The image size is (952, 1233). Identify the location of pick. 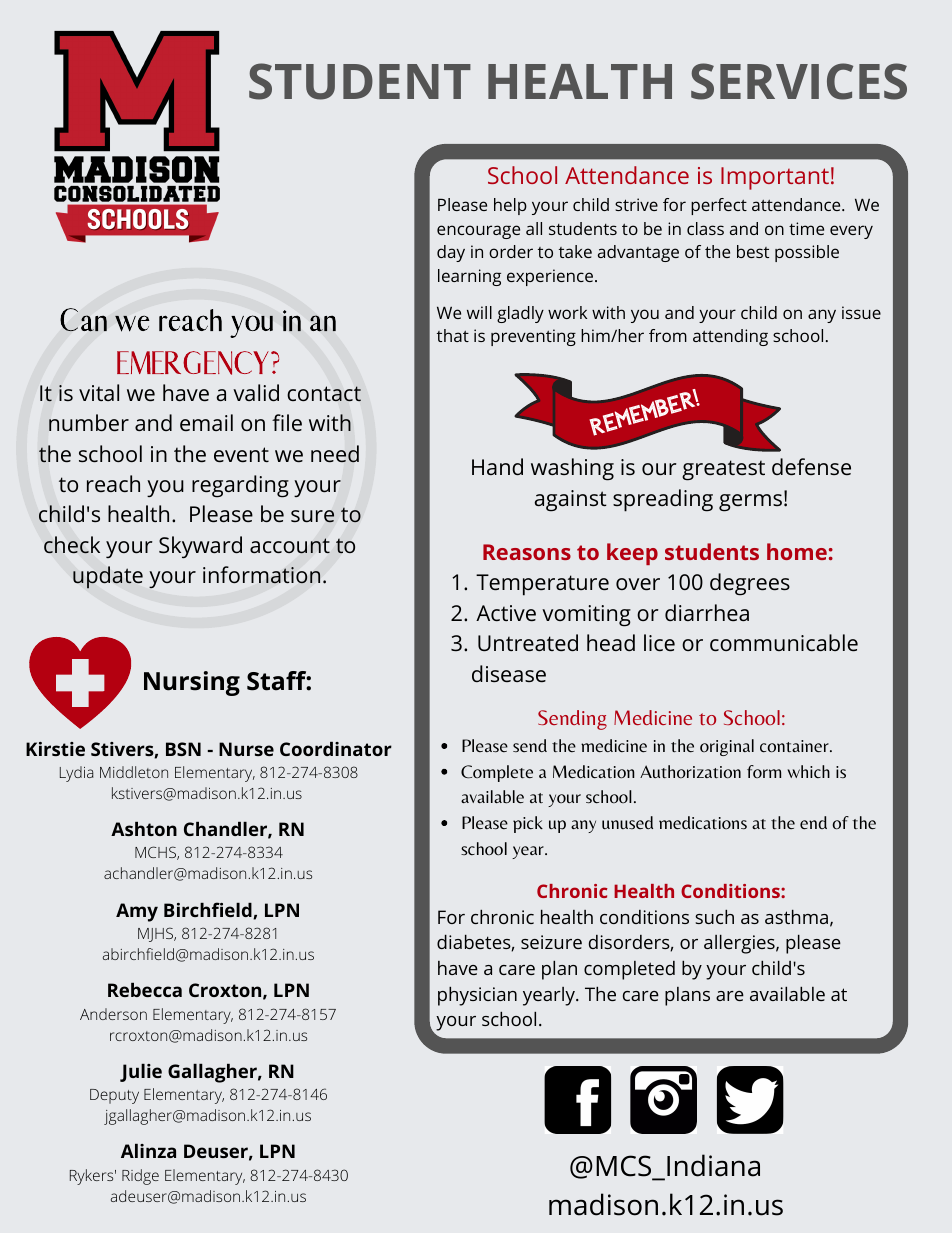
(528, 824).
